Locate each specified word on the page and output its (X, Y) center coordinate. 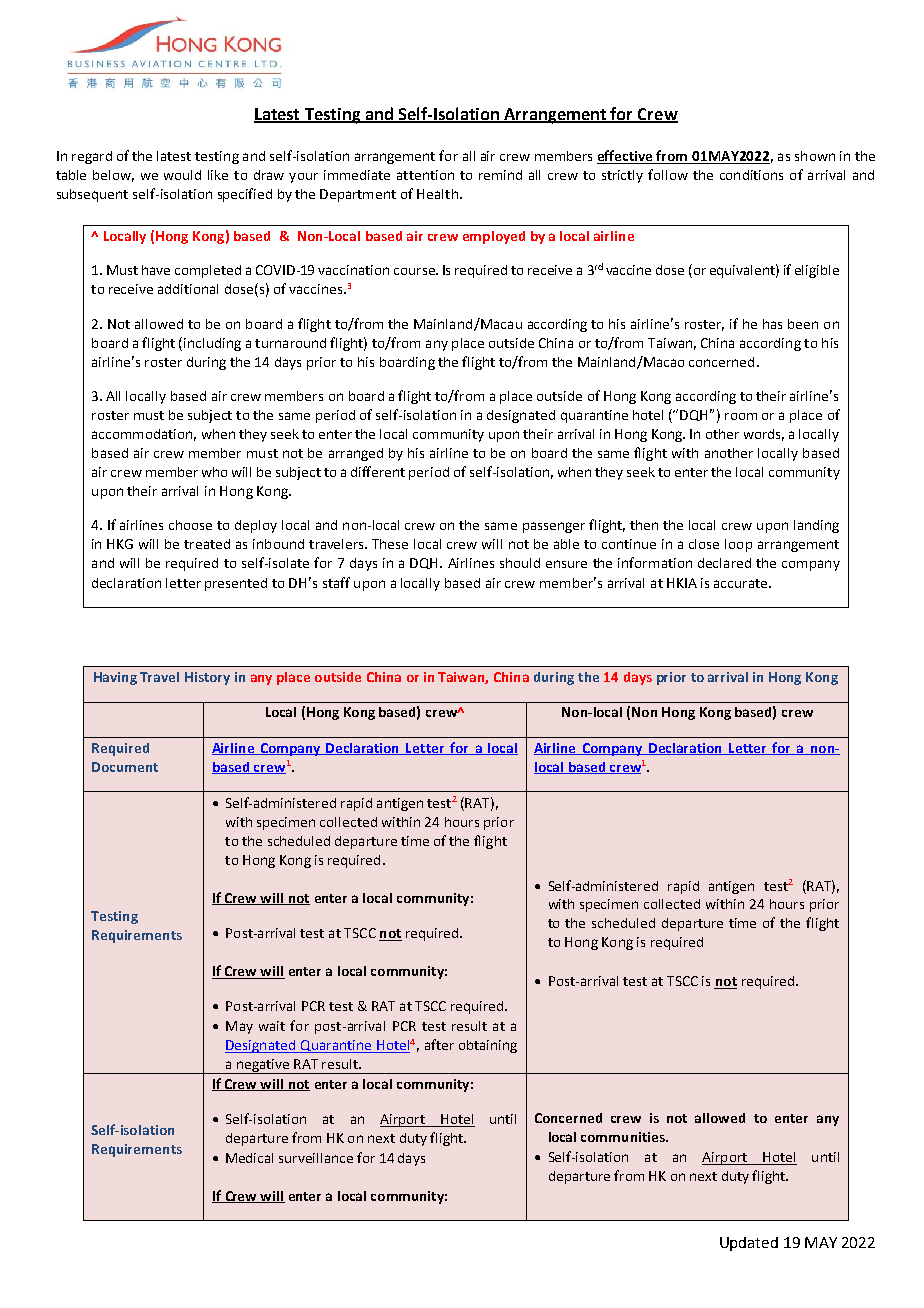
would (182, 175)
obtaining (488, 1046)
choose (190, 525)
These (390, 544)
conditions (751, 175)
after (439, 1044)
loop (738, 545)
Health (437, 194)
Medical (249, 1158)
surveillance (316, 1158)
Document (125, 767)
